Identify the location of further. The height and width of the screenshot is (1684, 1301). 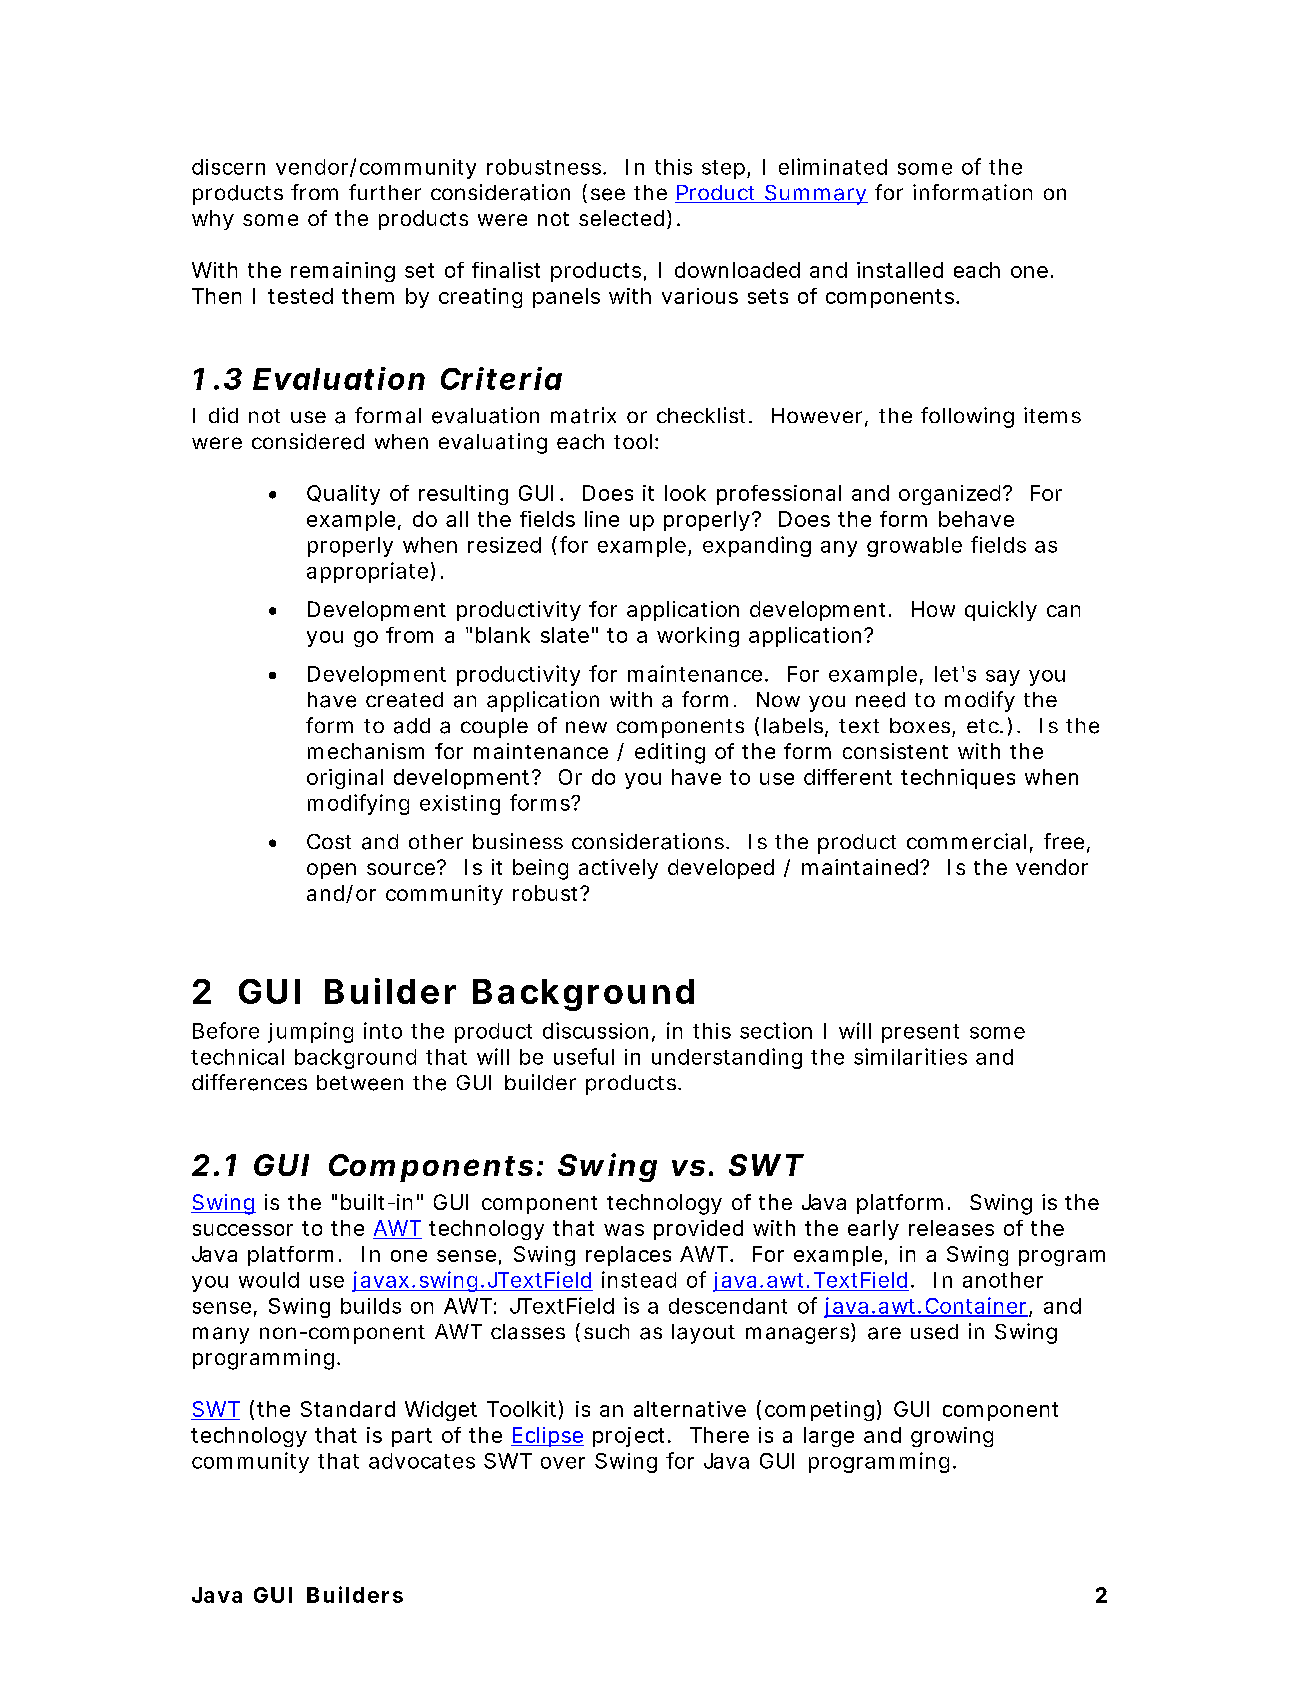
(385, 192).
